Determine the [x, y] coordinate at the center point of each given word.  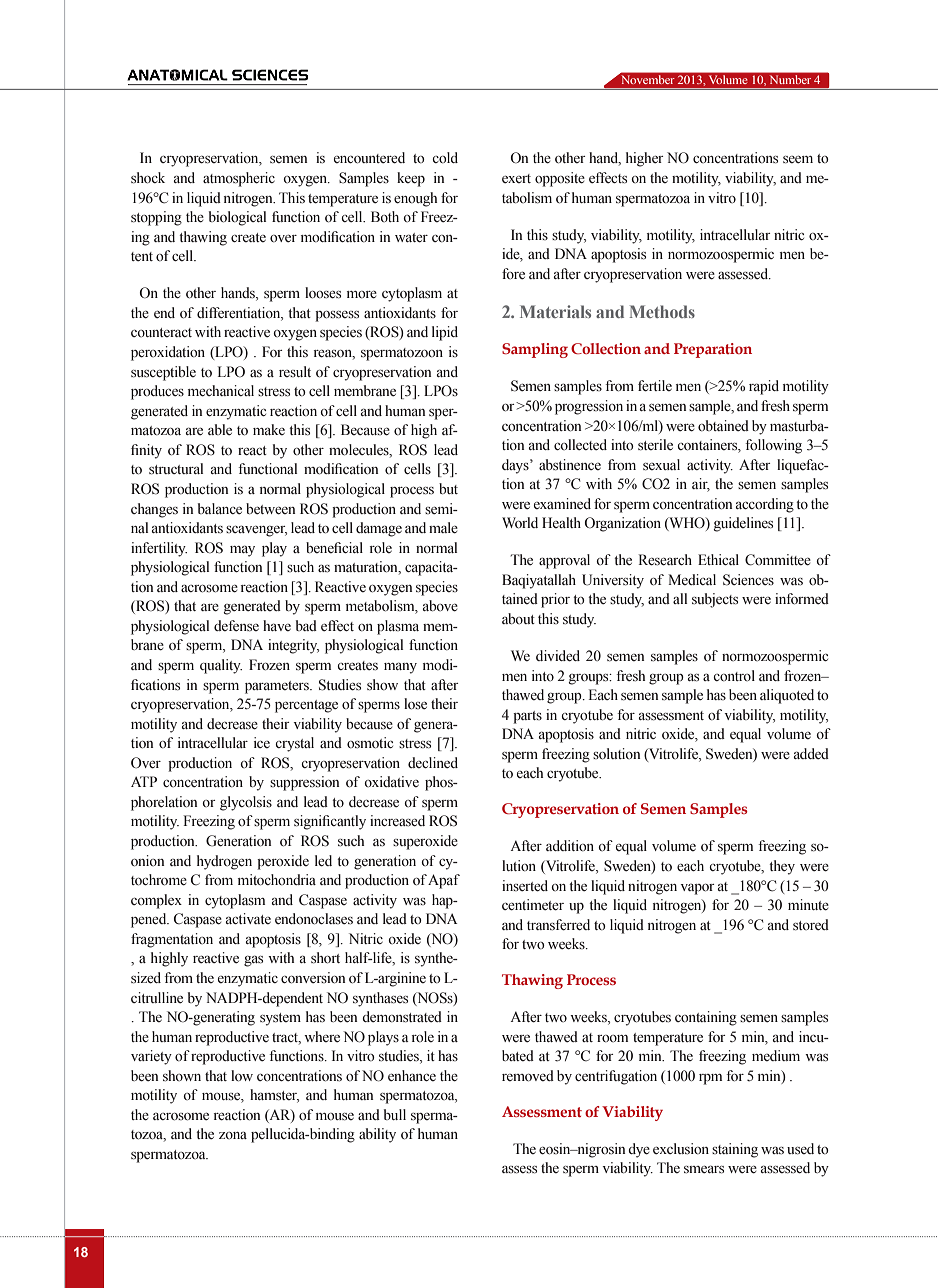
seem [798, 160]
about [518, 618]
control [734, 675]
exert [516, 178]
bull [395, 1114]
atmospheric [239, 179]
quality [221, 666]
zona [233, 1135]
